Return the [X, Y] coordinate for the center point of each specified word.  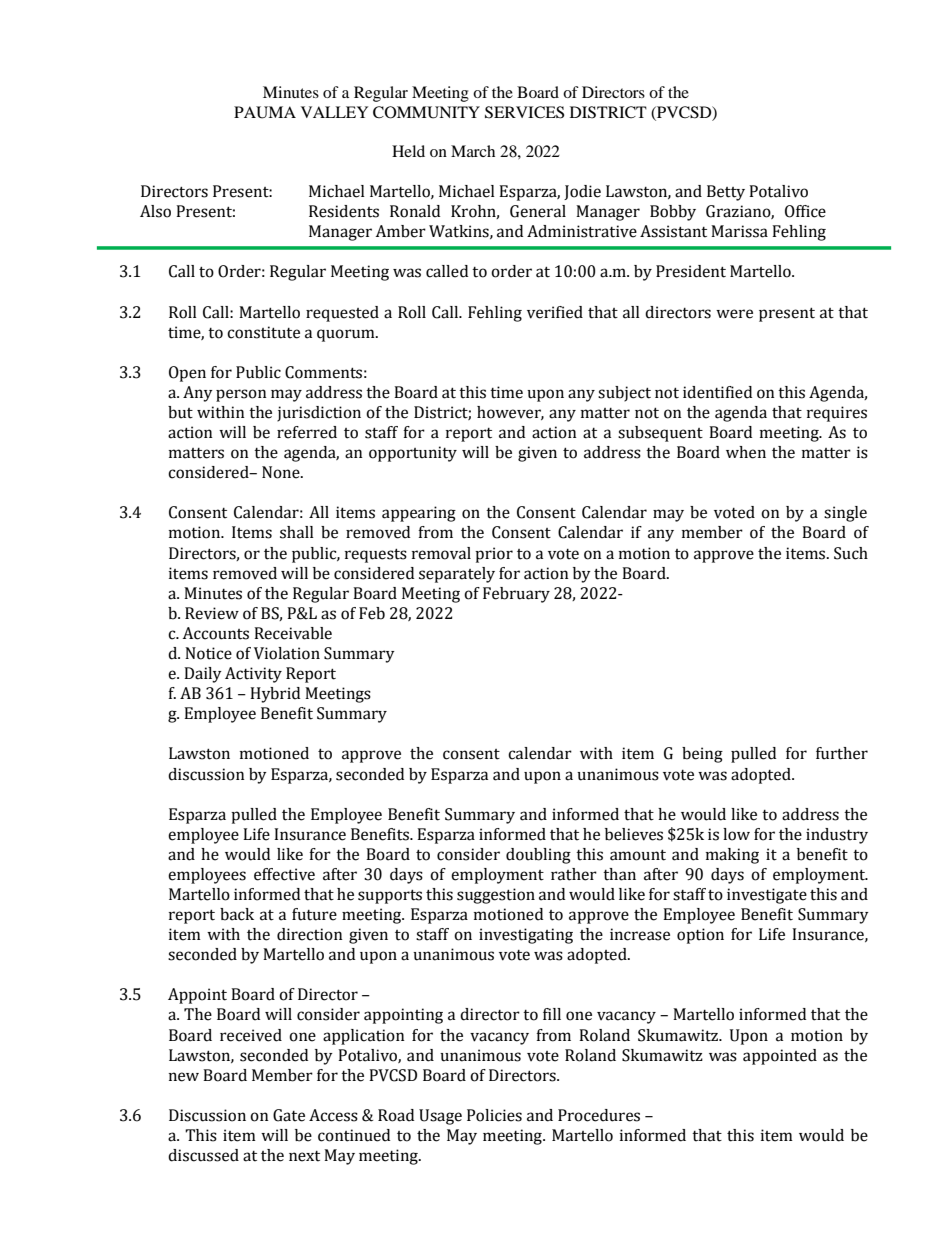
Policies [494, 1115]
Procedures [599, 1115]
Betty [726, 193]
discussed [203, 1155]
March [473, 151]
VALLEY [334, 112]
